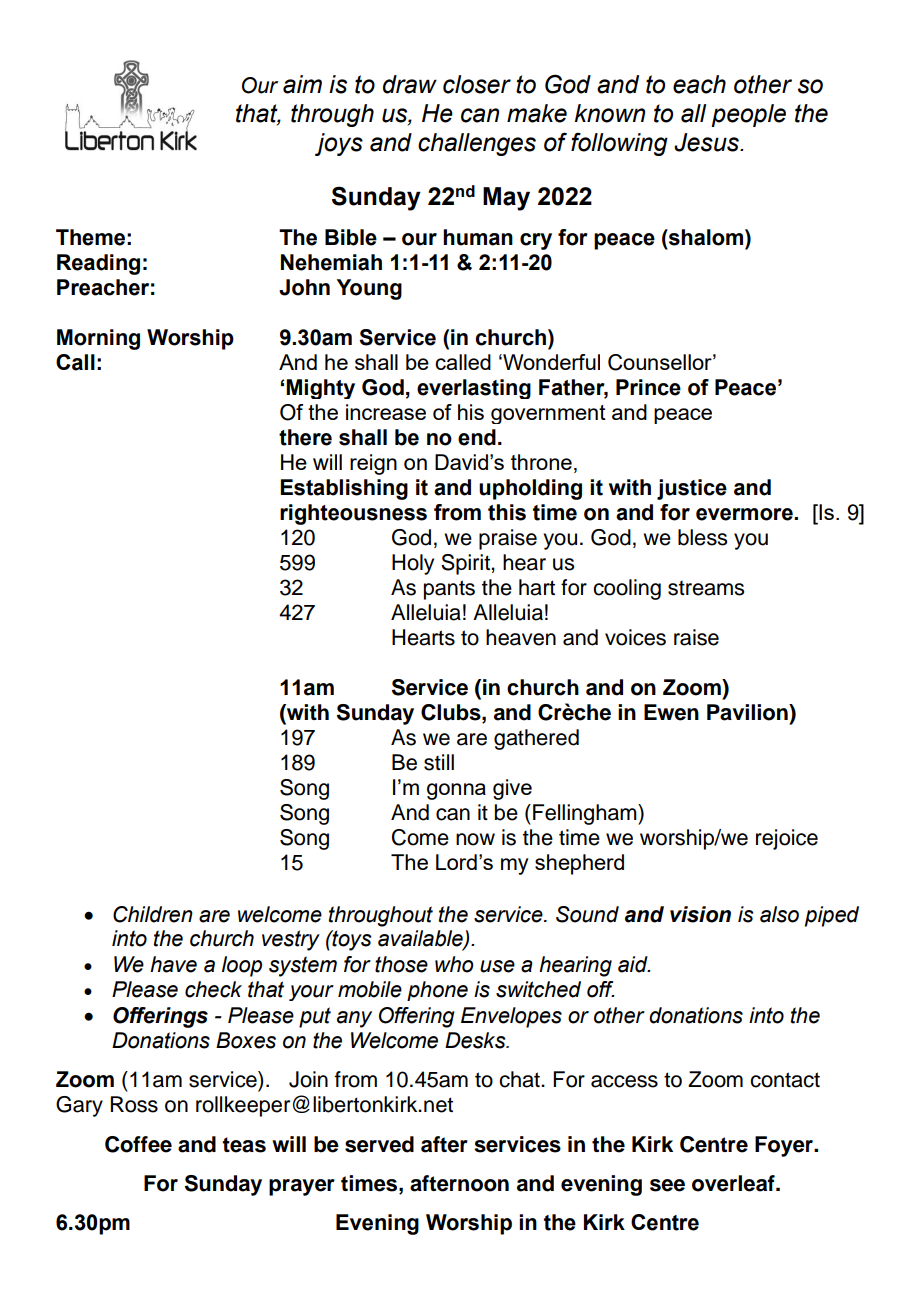 The height and width of the screenshot is (1308, 924). I want to click on people, so click(748, 115).
